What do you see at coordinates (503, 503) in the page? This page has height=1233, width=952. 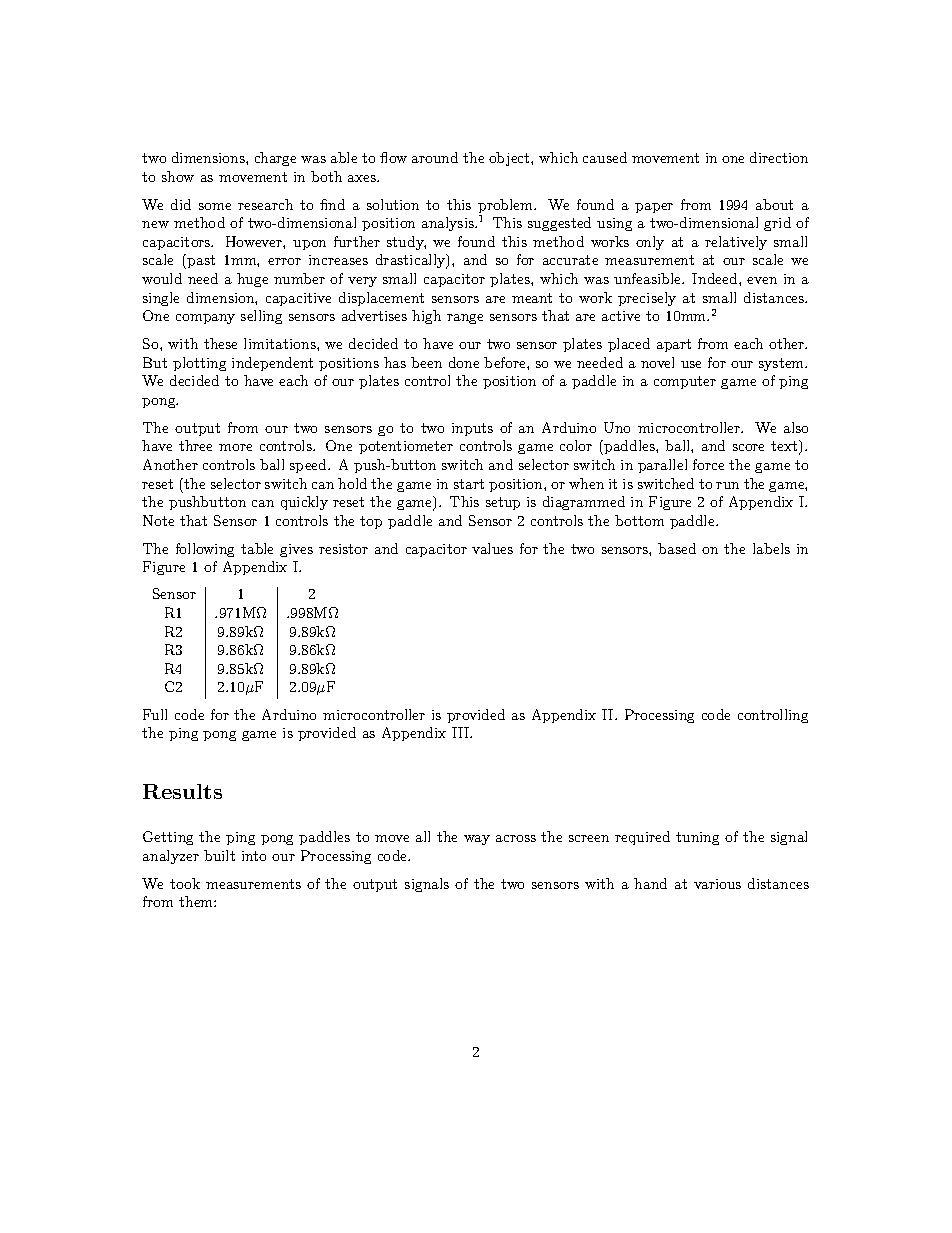 I see `setup` at bounding box center [503, 503].
